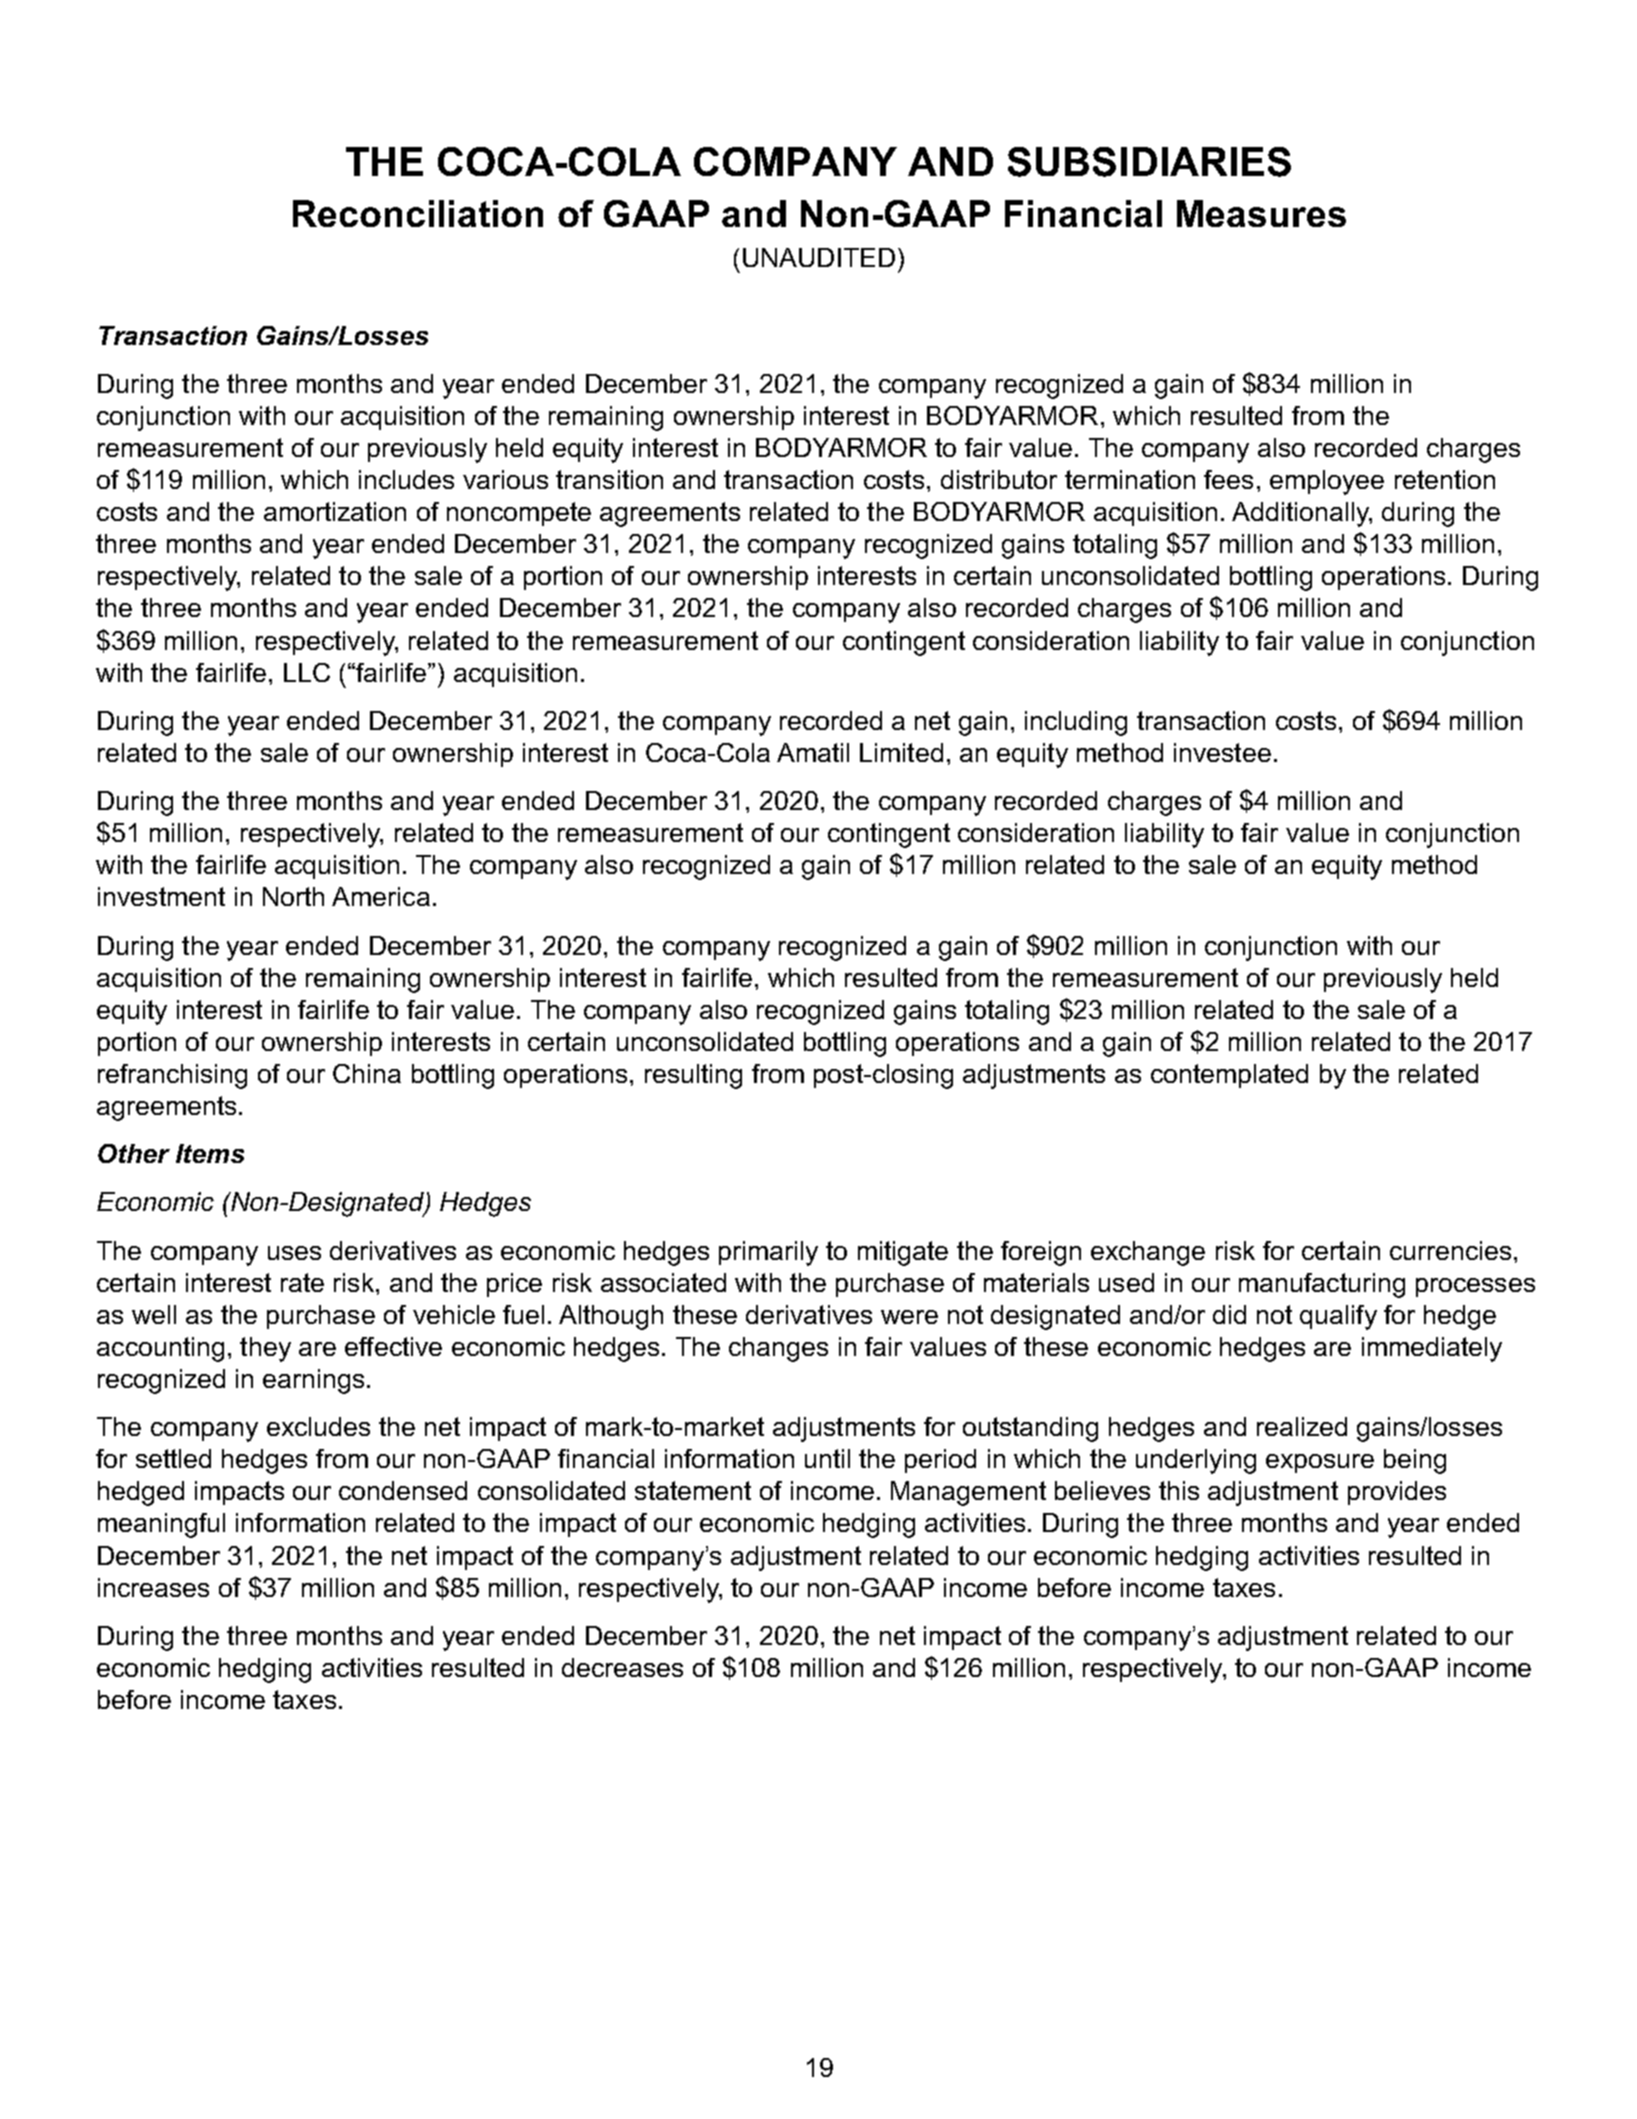  Describe the element at coordinates (1261, 213) in the screenshot. I see `Measures` at that location.
